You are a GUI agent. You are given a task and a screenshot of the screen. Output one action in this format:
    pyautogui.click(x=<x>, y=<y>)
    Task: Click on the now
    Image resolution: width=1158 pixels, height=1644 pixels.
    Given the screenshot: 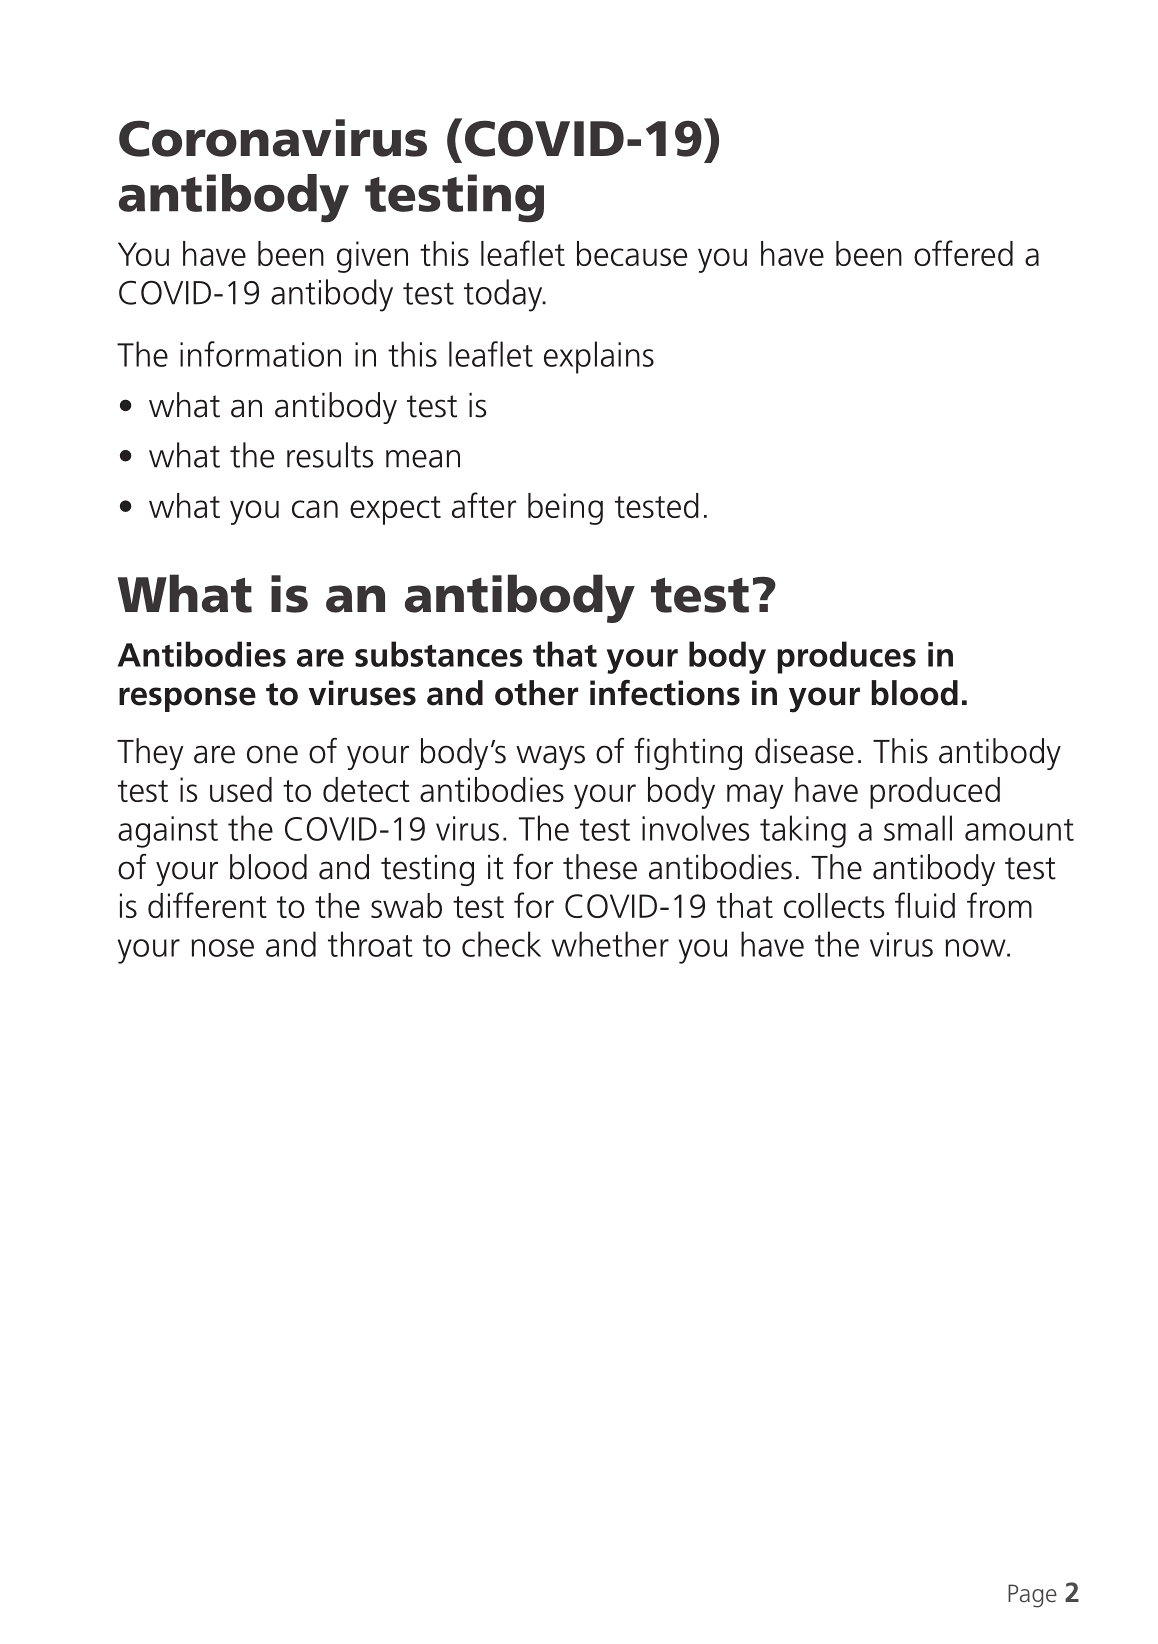 What is the action you would take?
    pyautogui.click(x=976, y=948)
